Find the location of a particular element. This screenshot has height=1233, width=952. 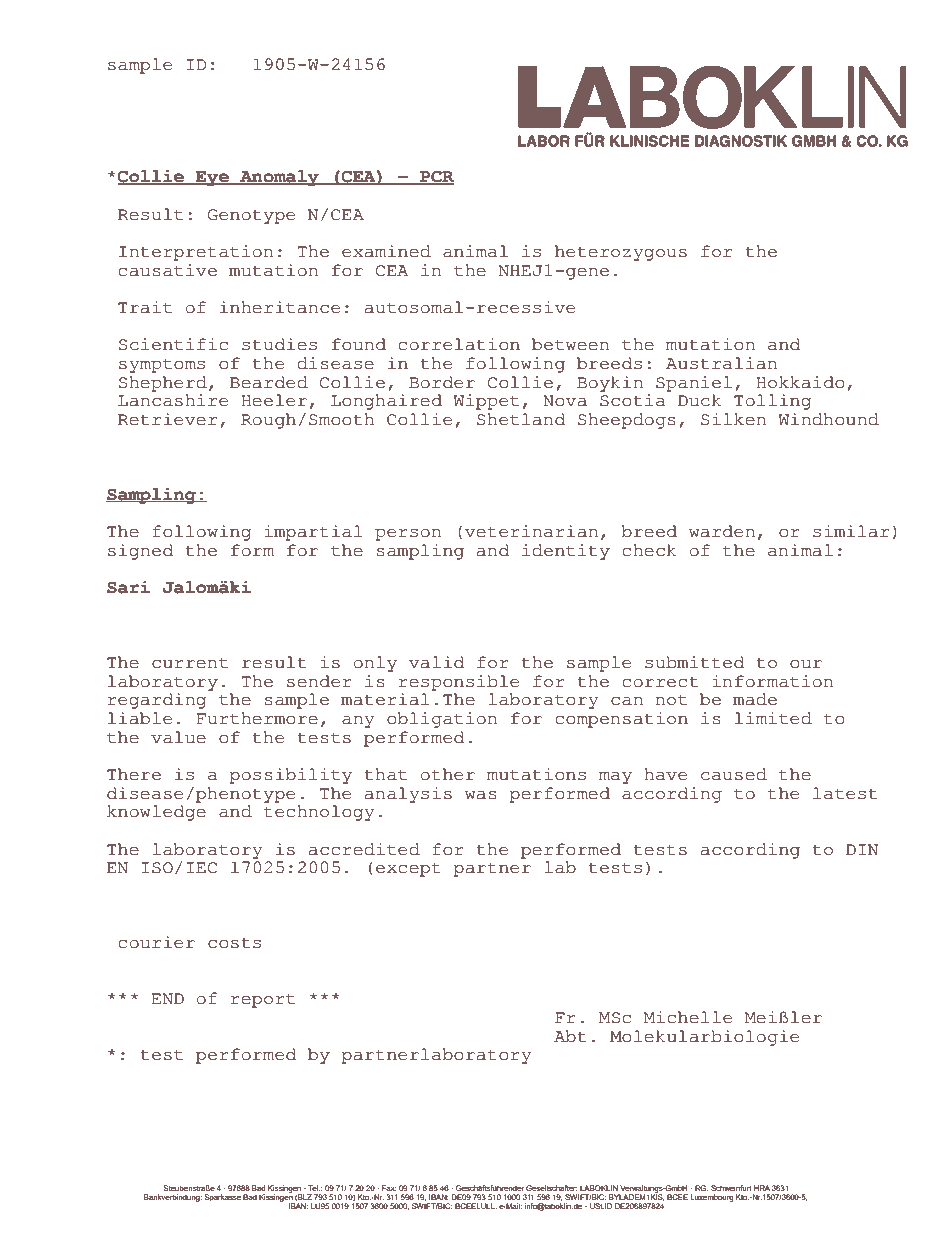

Fax is located at coordinates (389, 1188).
